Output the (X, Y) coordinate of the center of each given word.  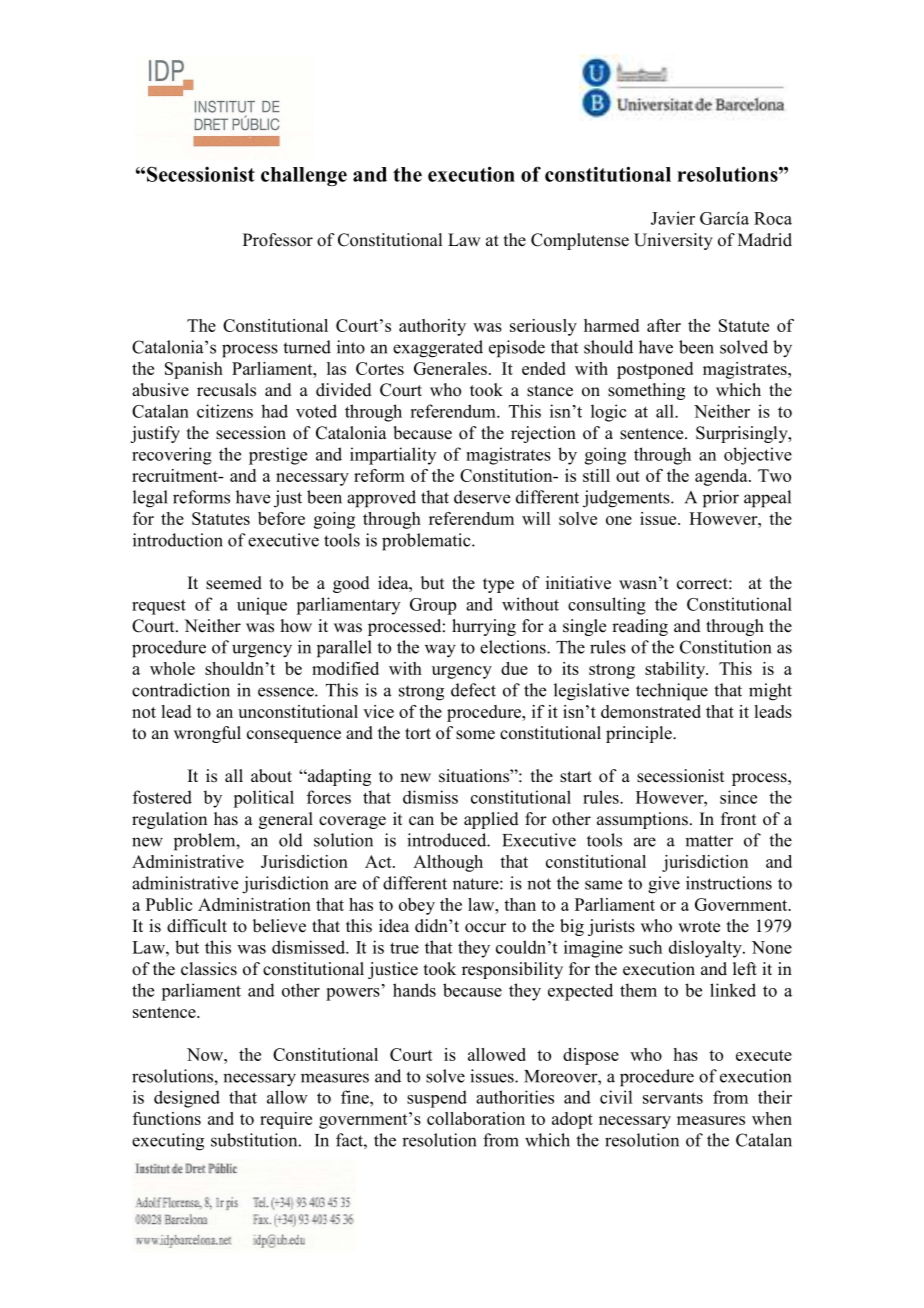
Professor (278, 240)
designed (187, 1099)
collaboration (476, 1118)
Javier (673, 218)
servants (673, 1098)
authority (432, 327)
